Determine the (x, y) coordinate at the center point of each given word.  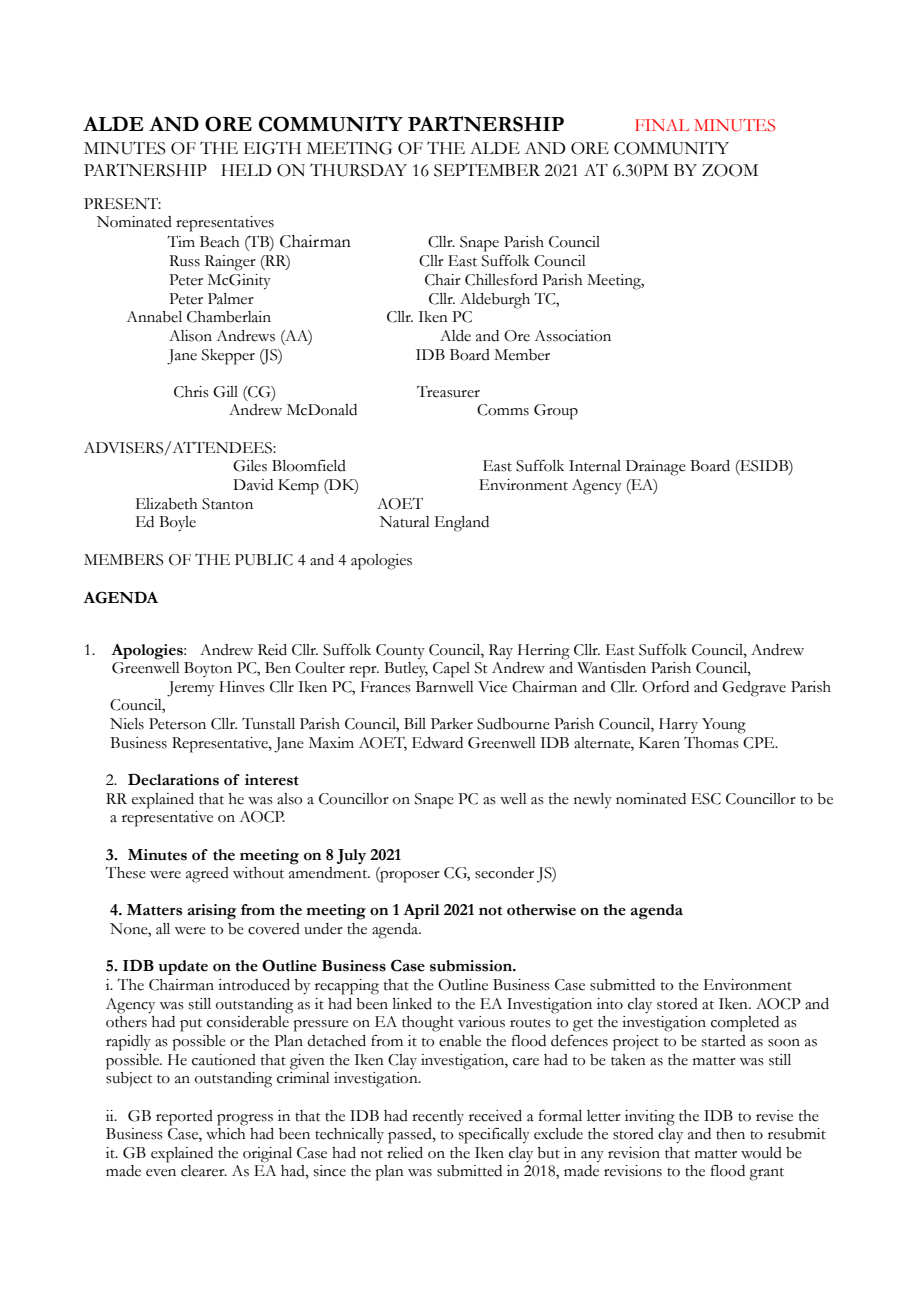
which (226, 1134)
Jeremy (190, 689)
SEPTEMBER (487, 170)
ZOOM (730, 170)
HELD (246, 170)
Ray (501, 651)
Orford (665, 686)
